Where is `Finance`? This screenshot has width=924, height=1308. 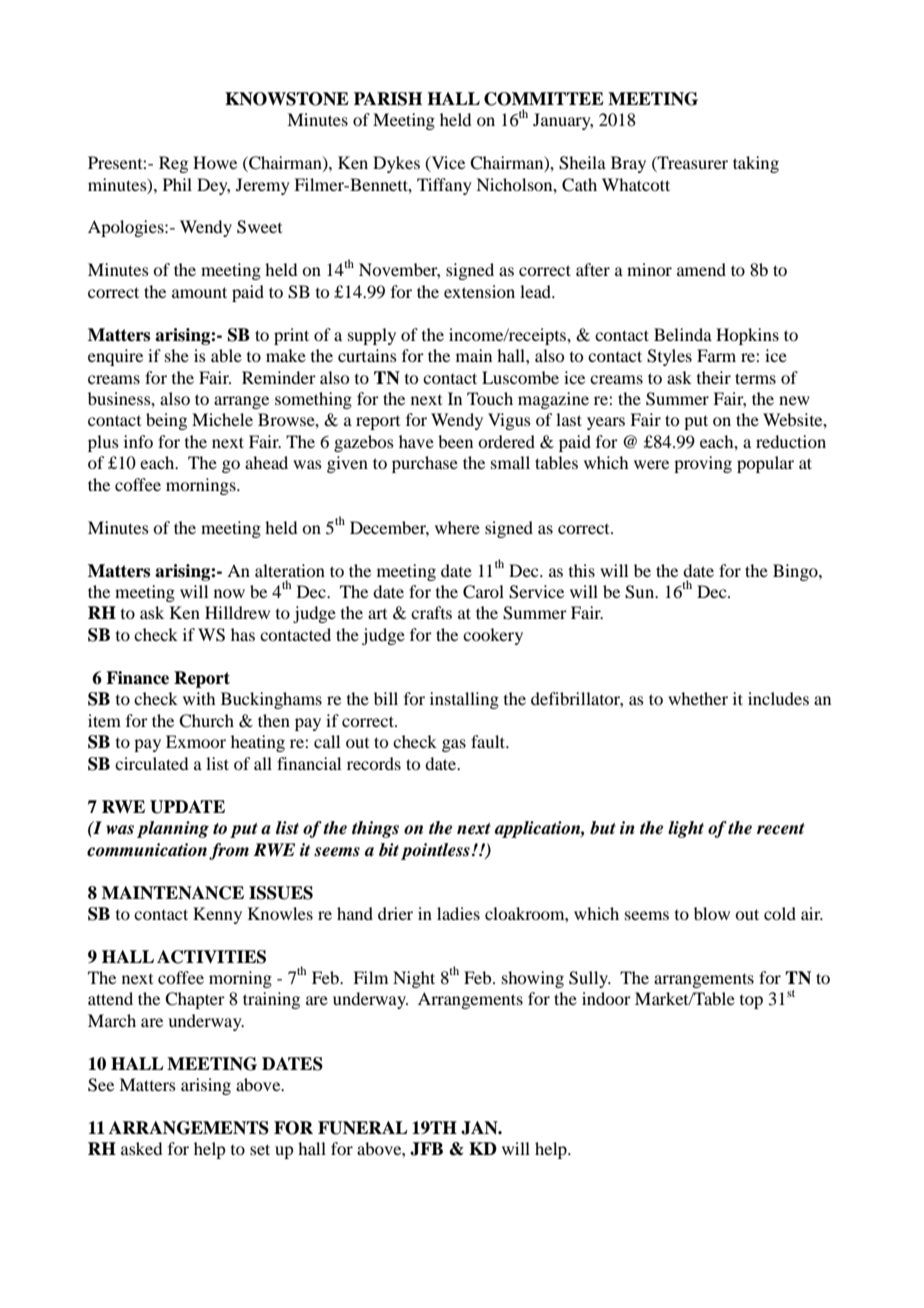 Finance is located at coordinates (137, 678).
